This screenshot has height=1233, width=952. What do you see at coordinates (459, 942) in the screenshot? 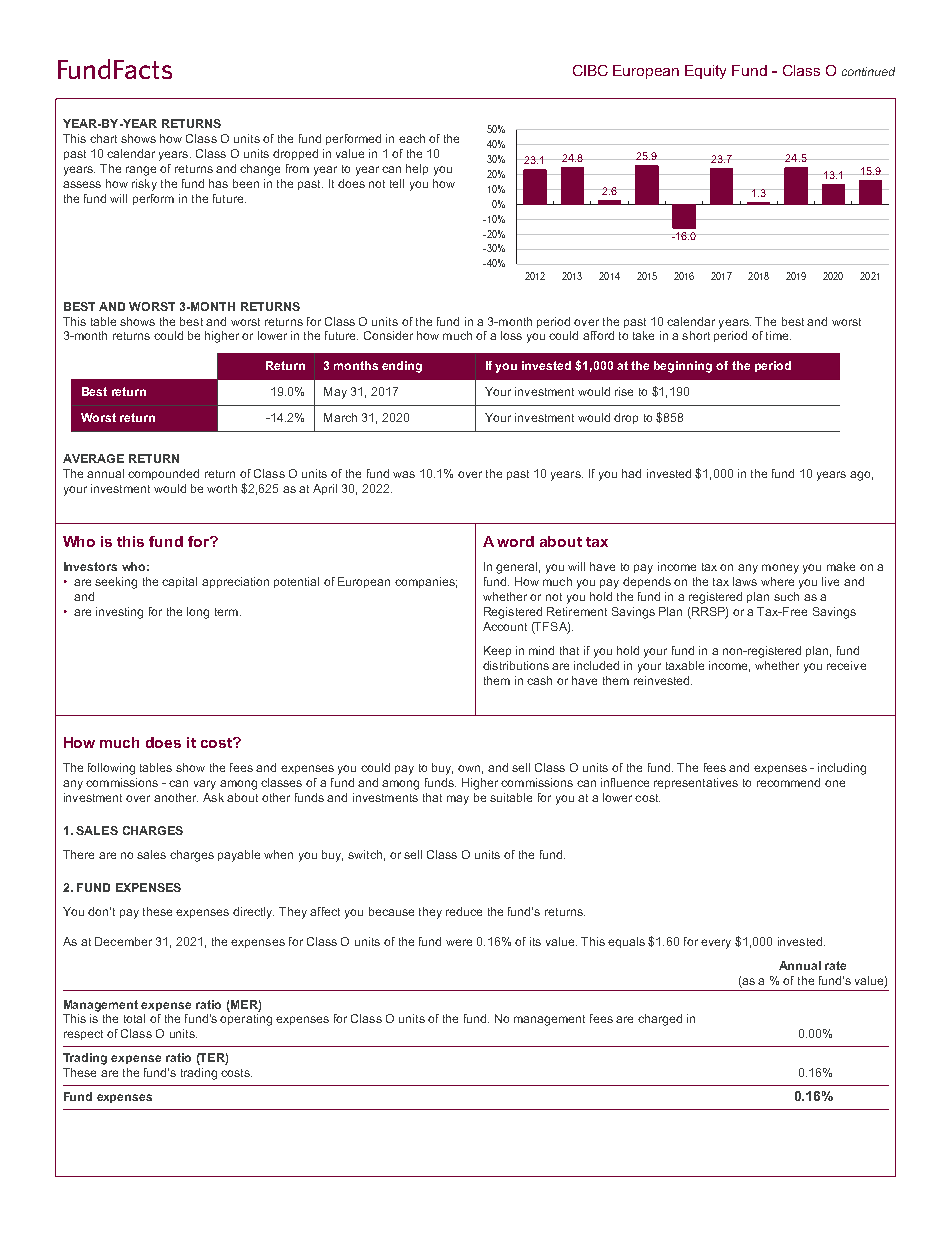
I see `were` at bounding box center [459, 942].
